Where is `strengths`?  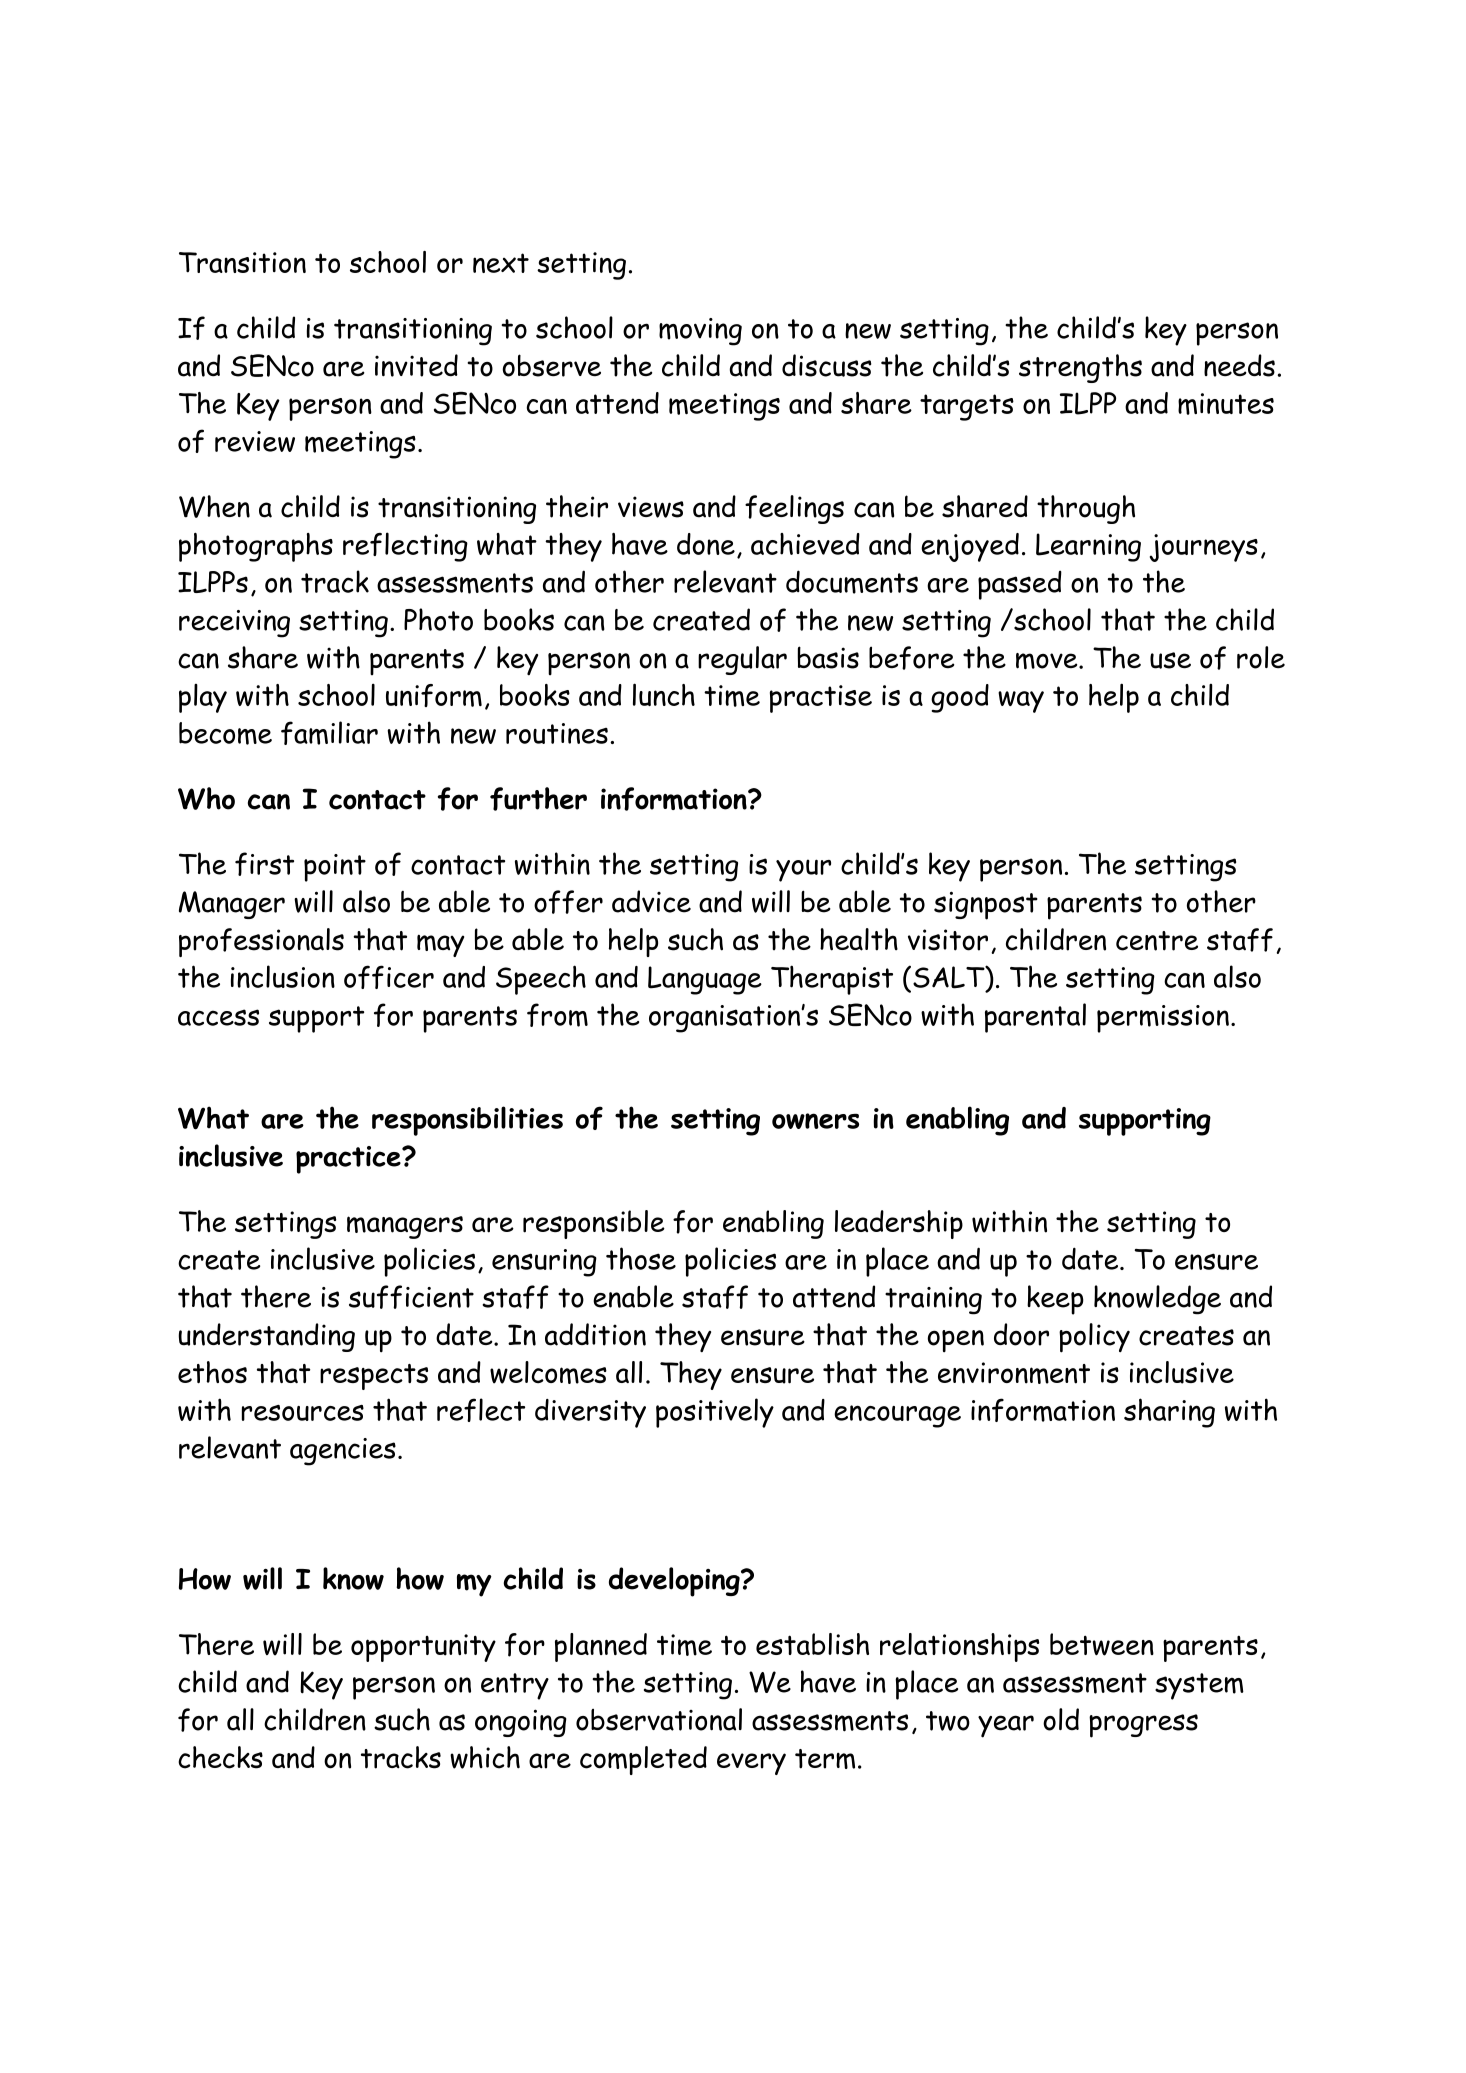
strengths is located at coordinates (1080, 368).
